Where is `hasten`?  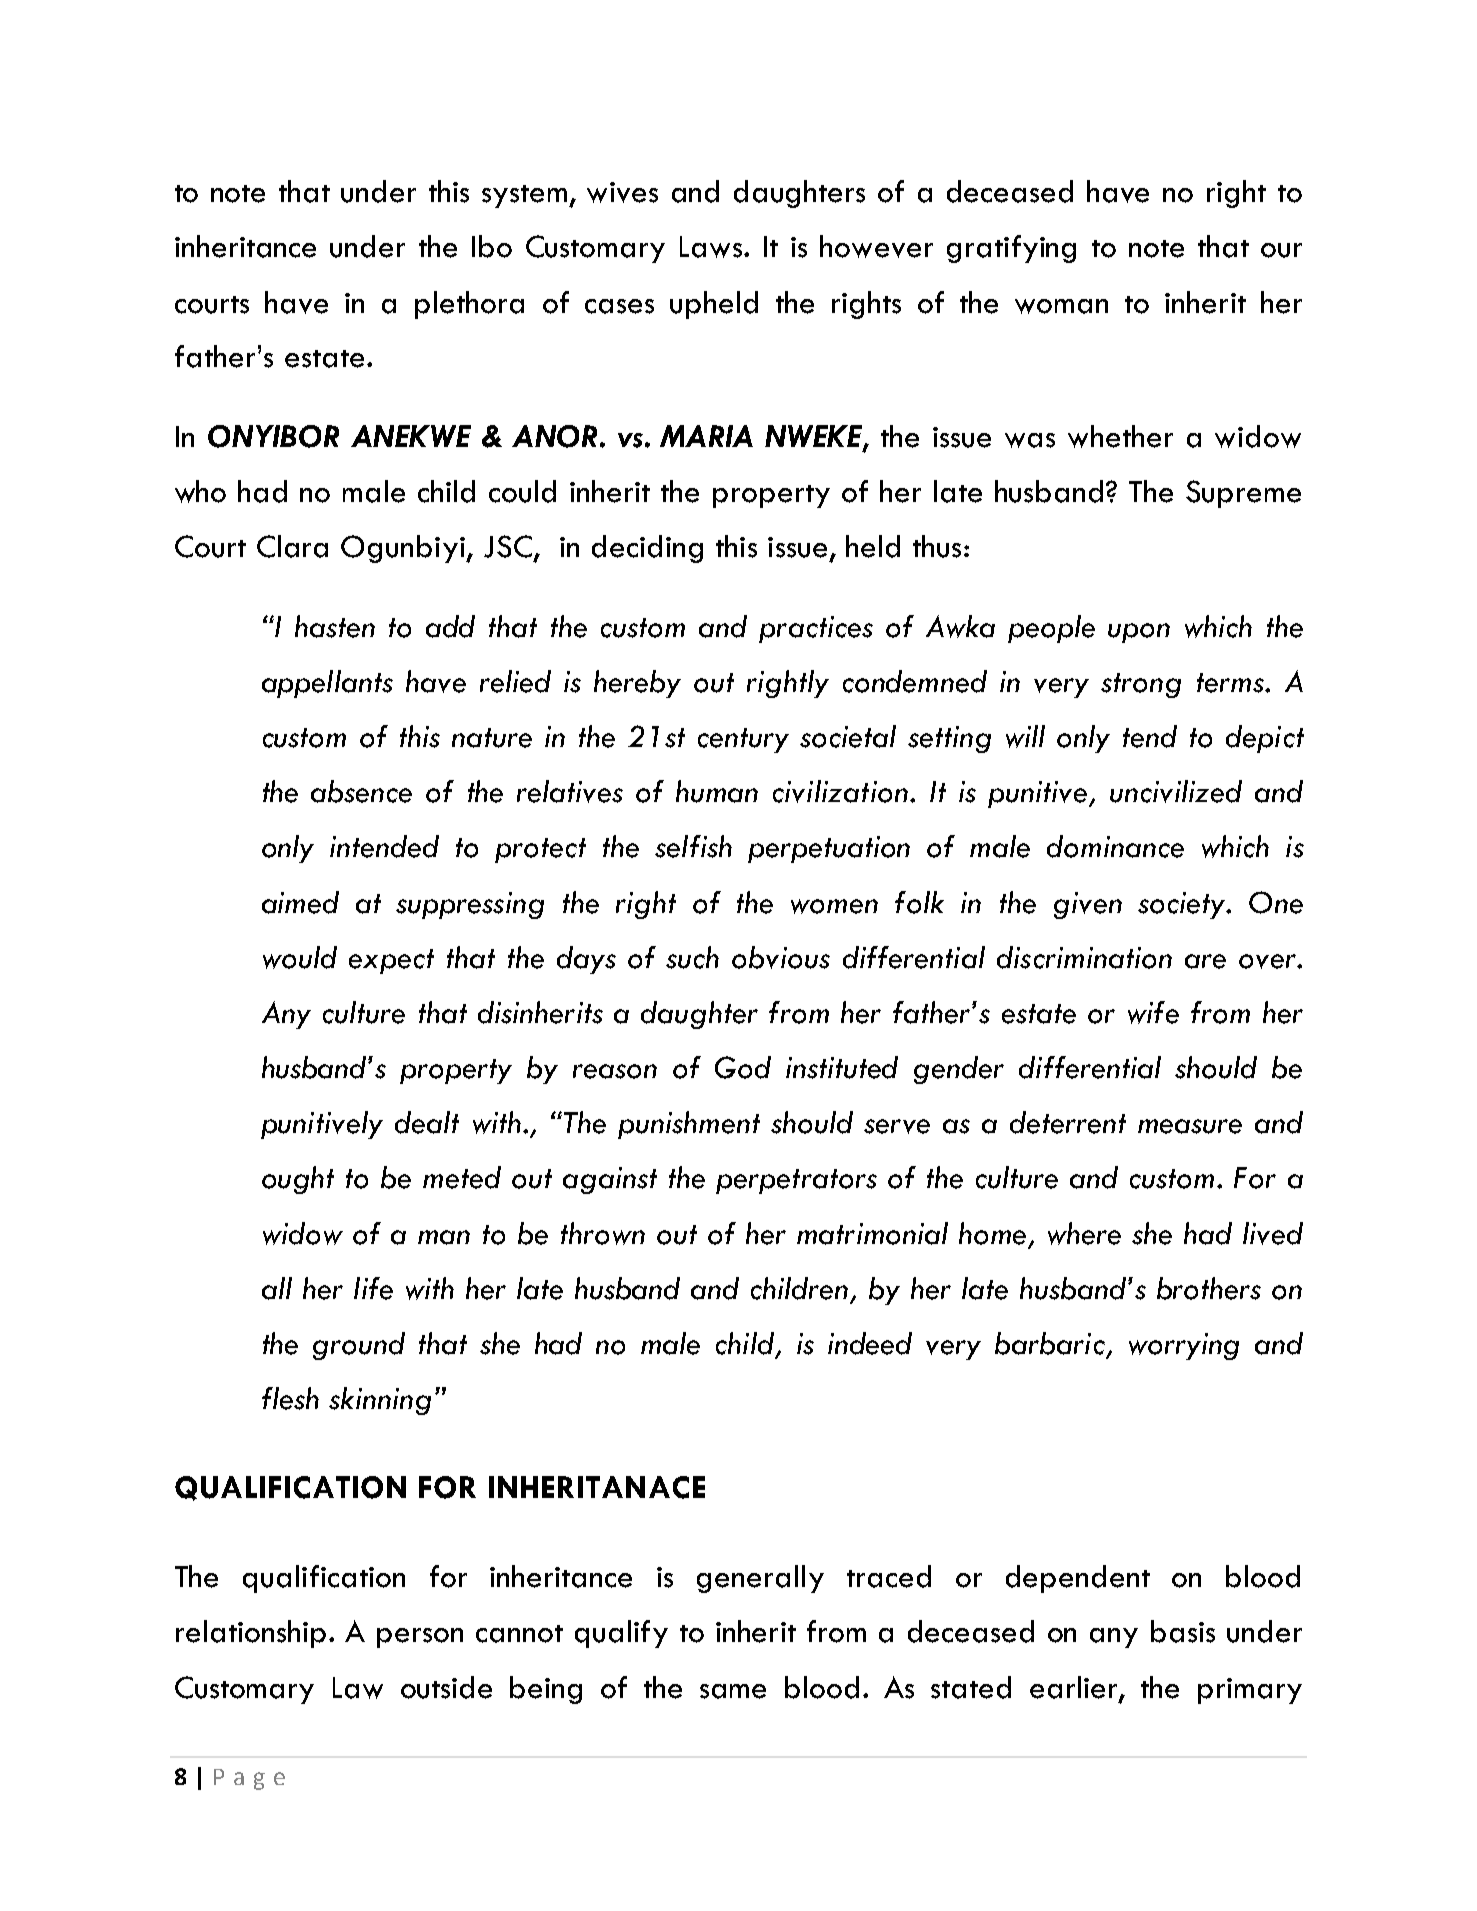
hasten is located at coordinates (335, 626).
